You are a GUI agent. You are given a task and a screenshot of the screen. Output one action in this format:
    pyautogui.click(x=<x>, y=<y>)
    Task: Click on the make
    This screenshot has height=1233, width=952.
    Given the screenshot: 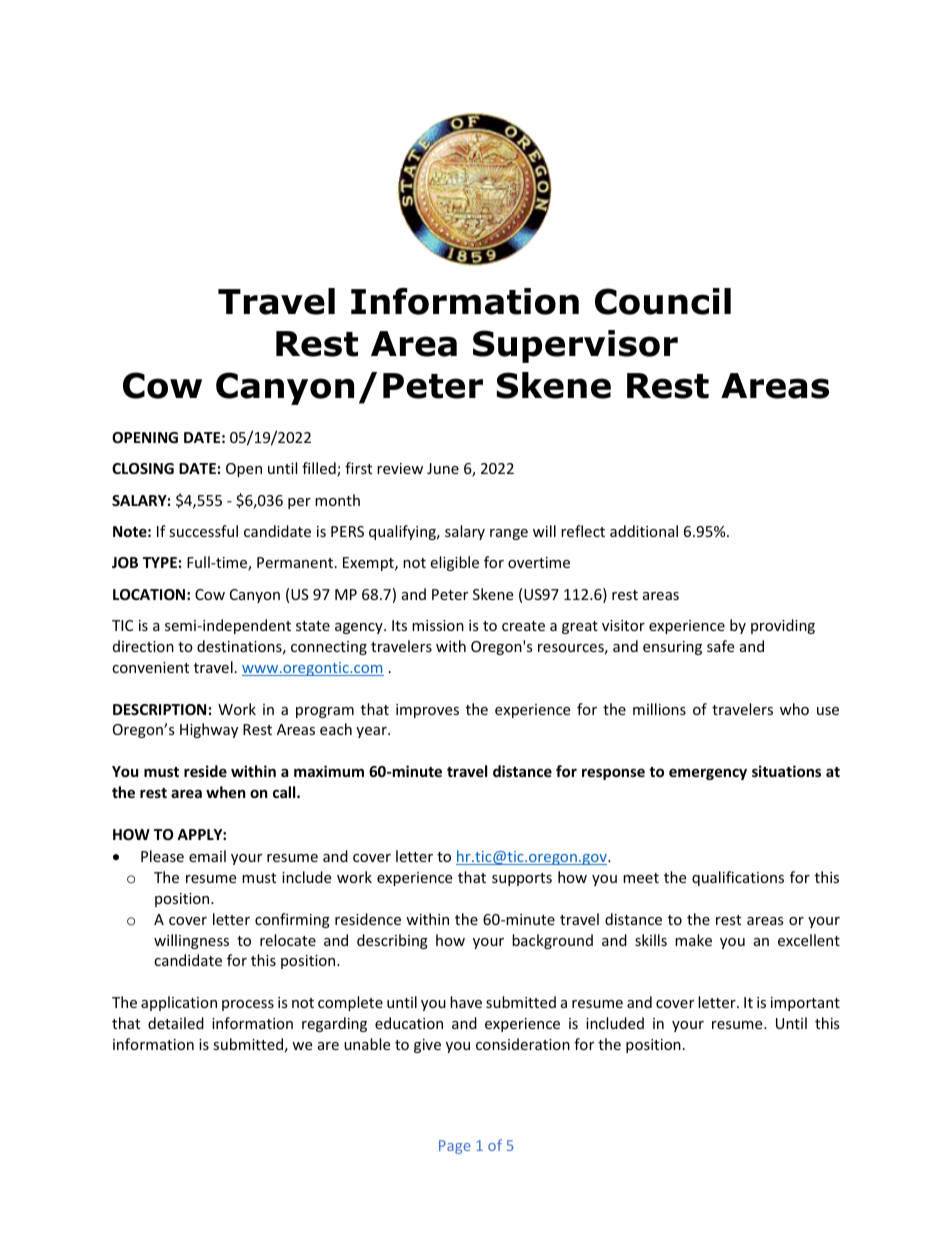 What is the action you would take?
    pyautogui.click(x=693, y=940)
